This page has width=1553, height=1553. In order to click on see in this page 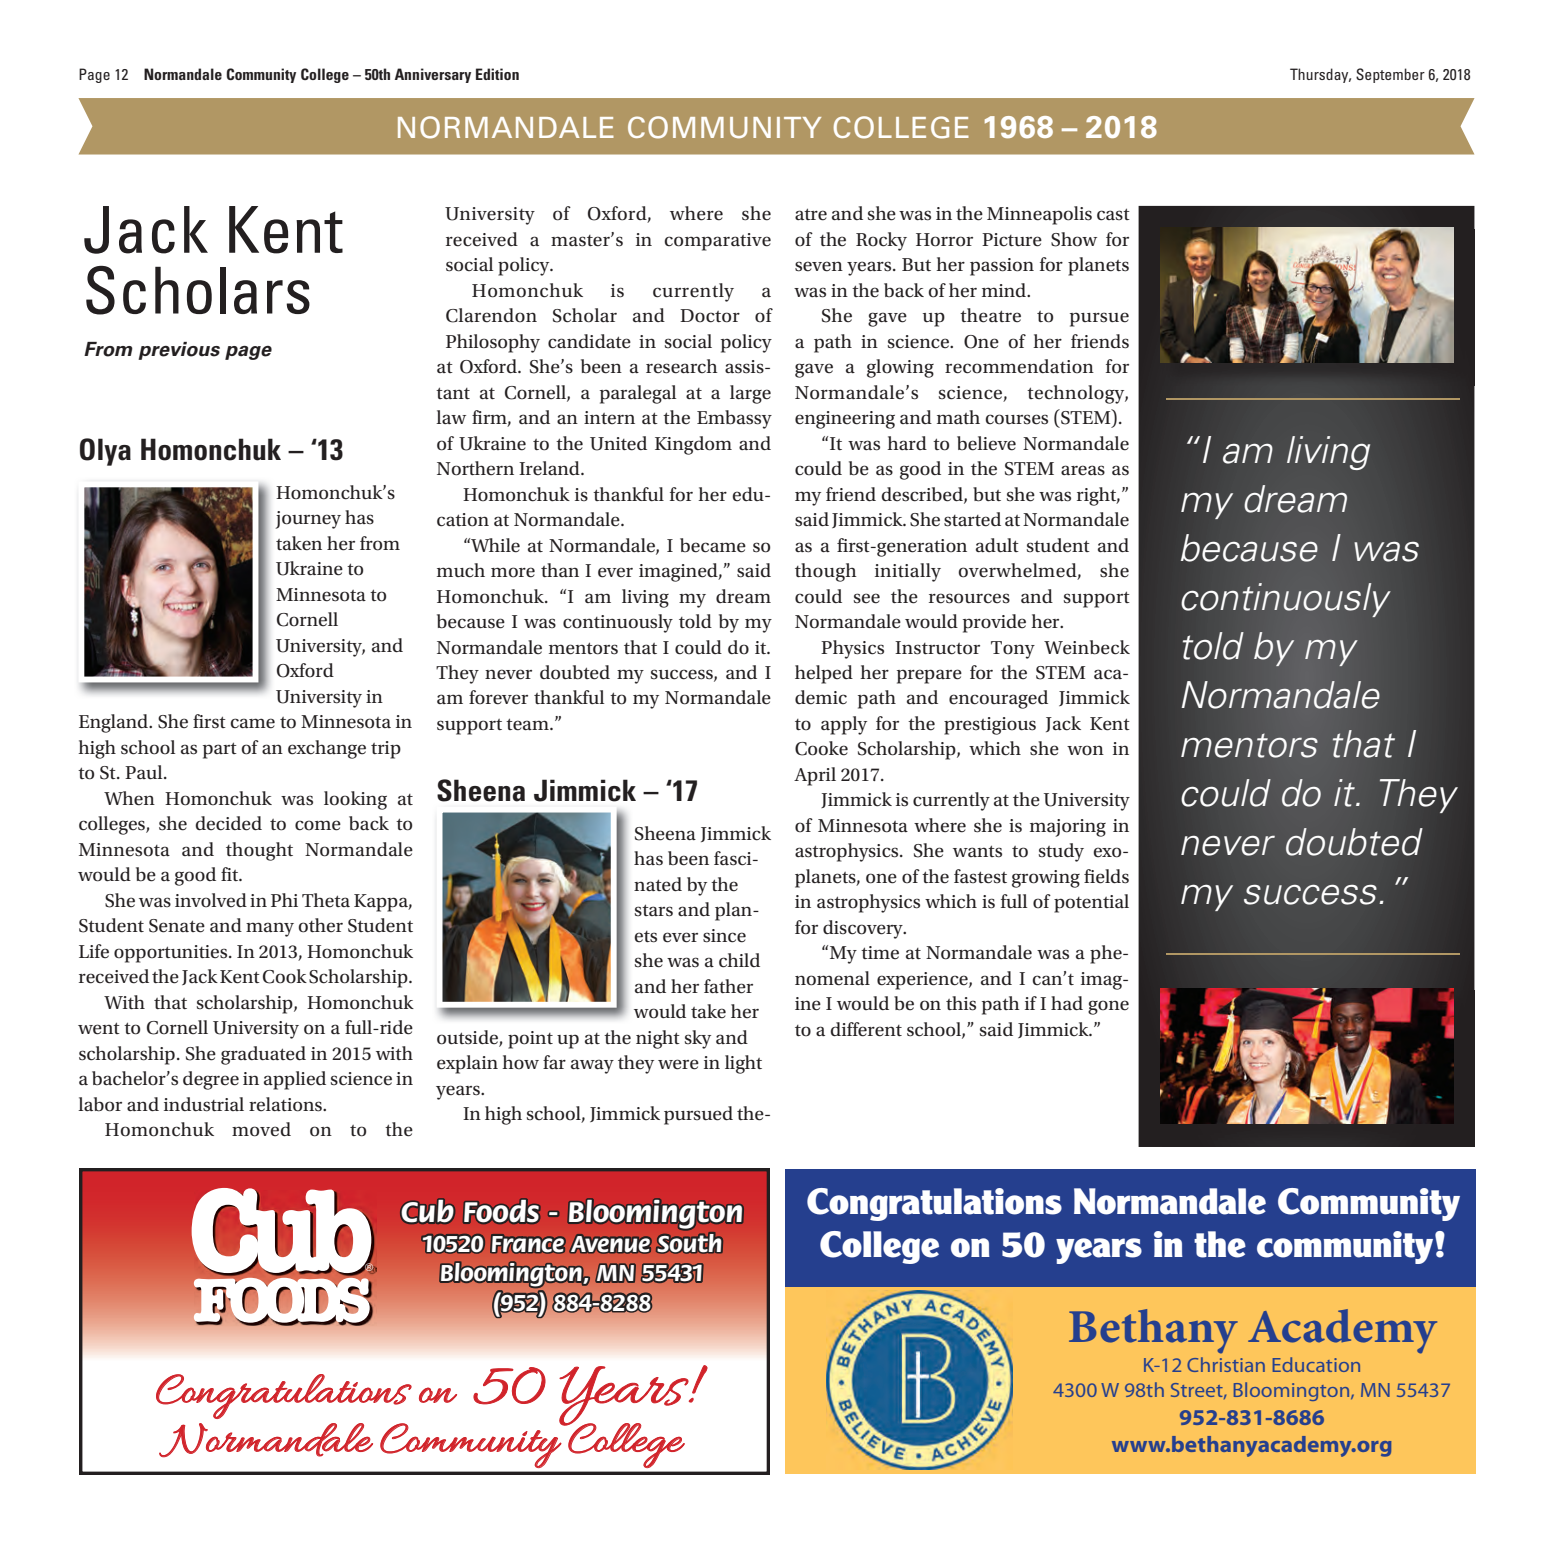, I will do `click(867, 598)`.
